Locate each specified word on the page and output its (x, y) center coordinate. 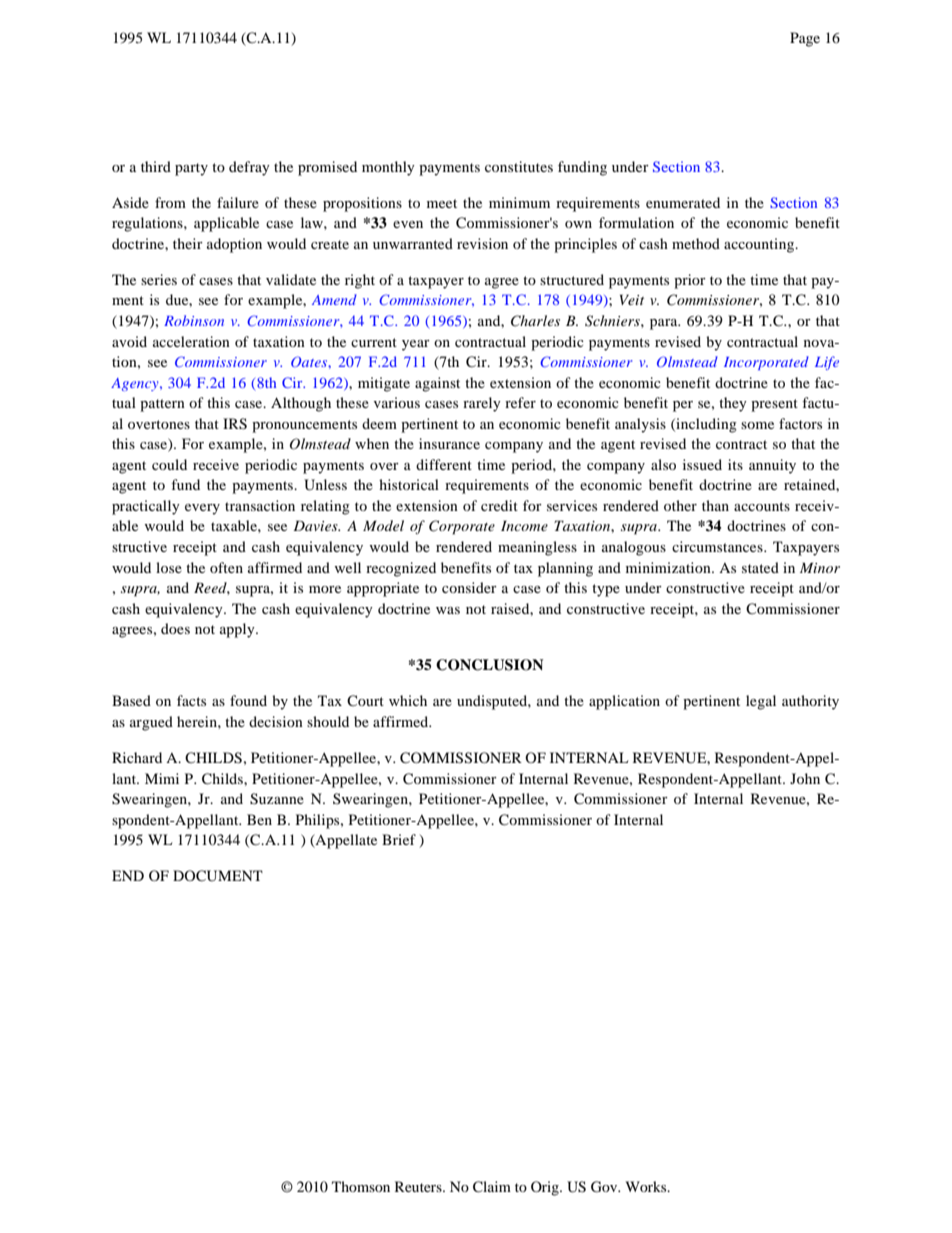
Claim (492, 1187)
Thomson (361, 1186)
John (805, 778)
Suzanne (277, 799)
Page (805, 39)
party (191, 169)
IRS (235, 424)
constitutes (519, 166)
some (757, 425)
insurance (449, 443)
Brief (399, 839)
